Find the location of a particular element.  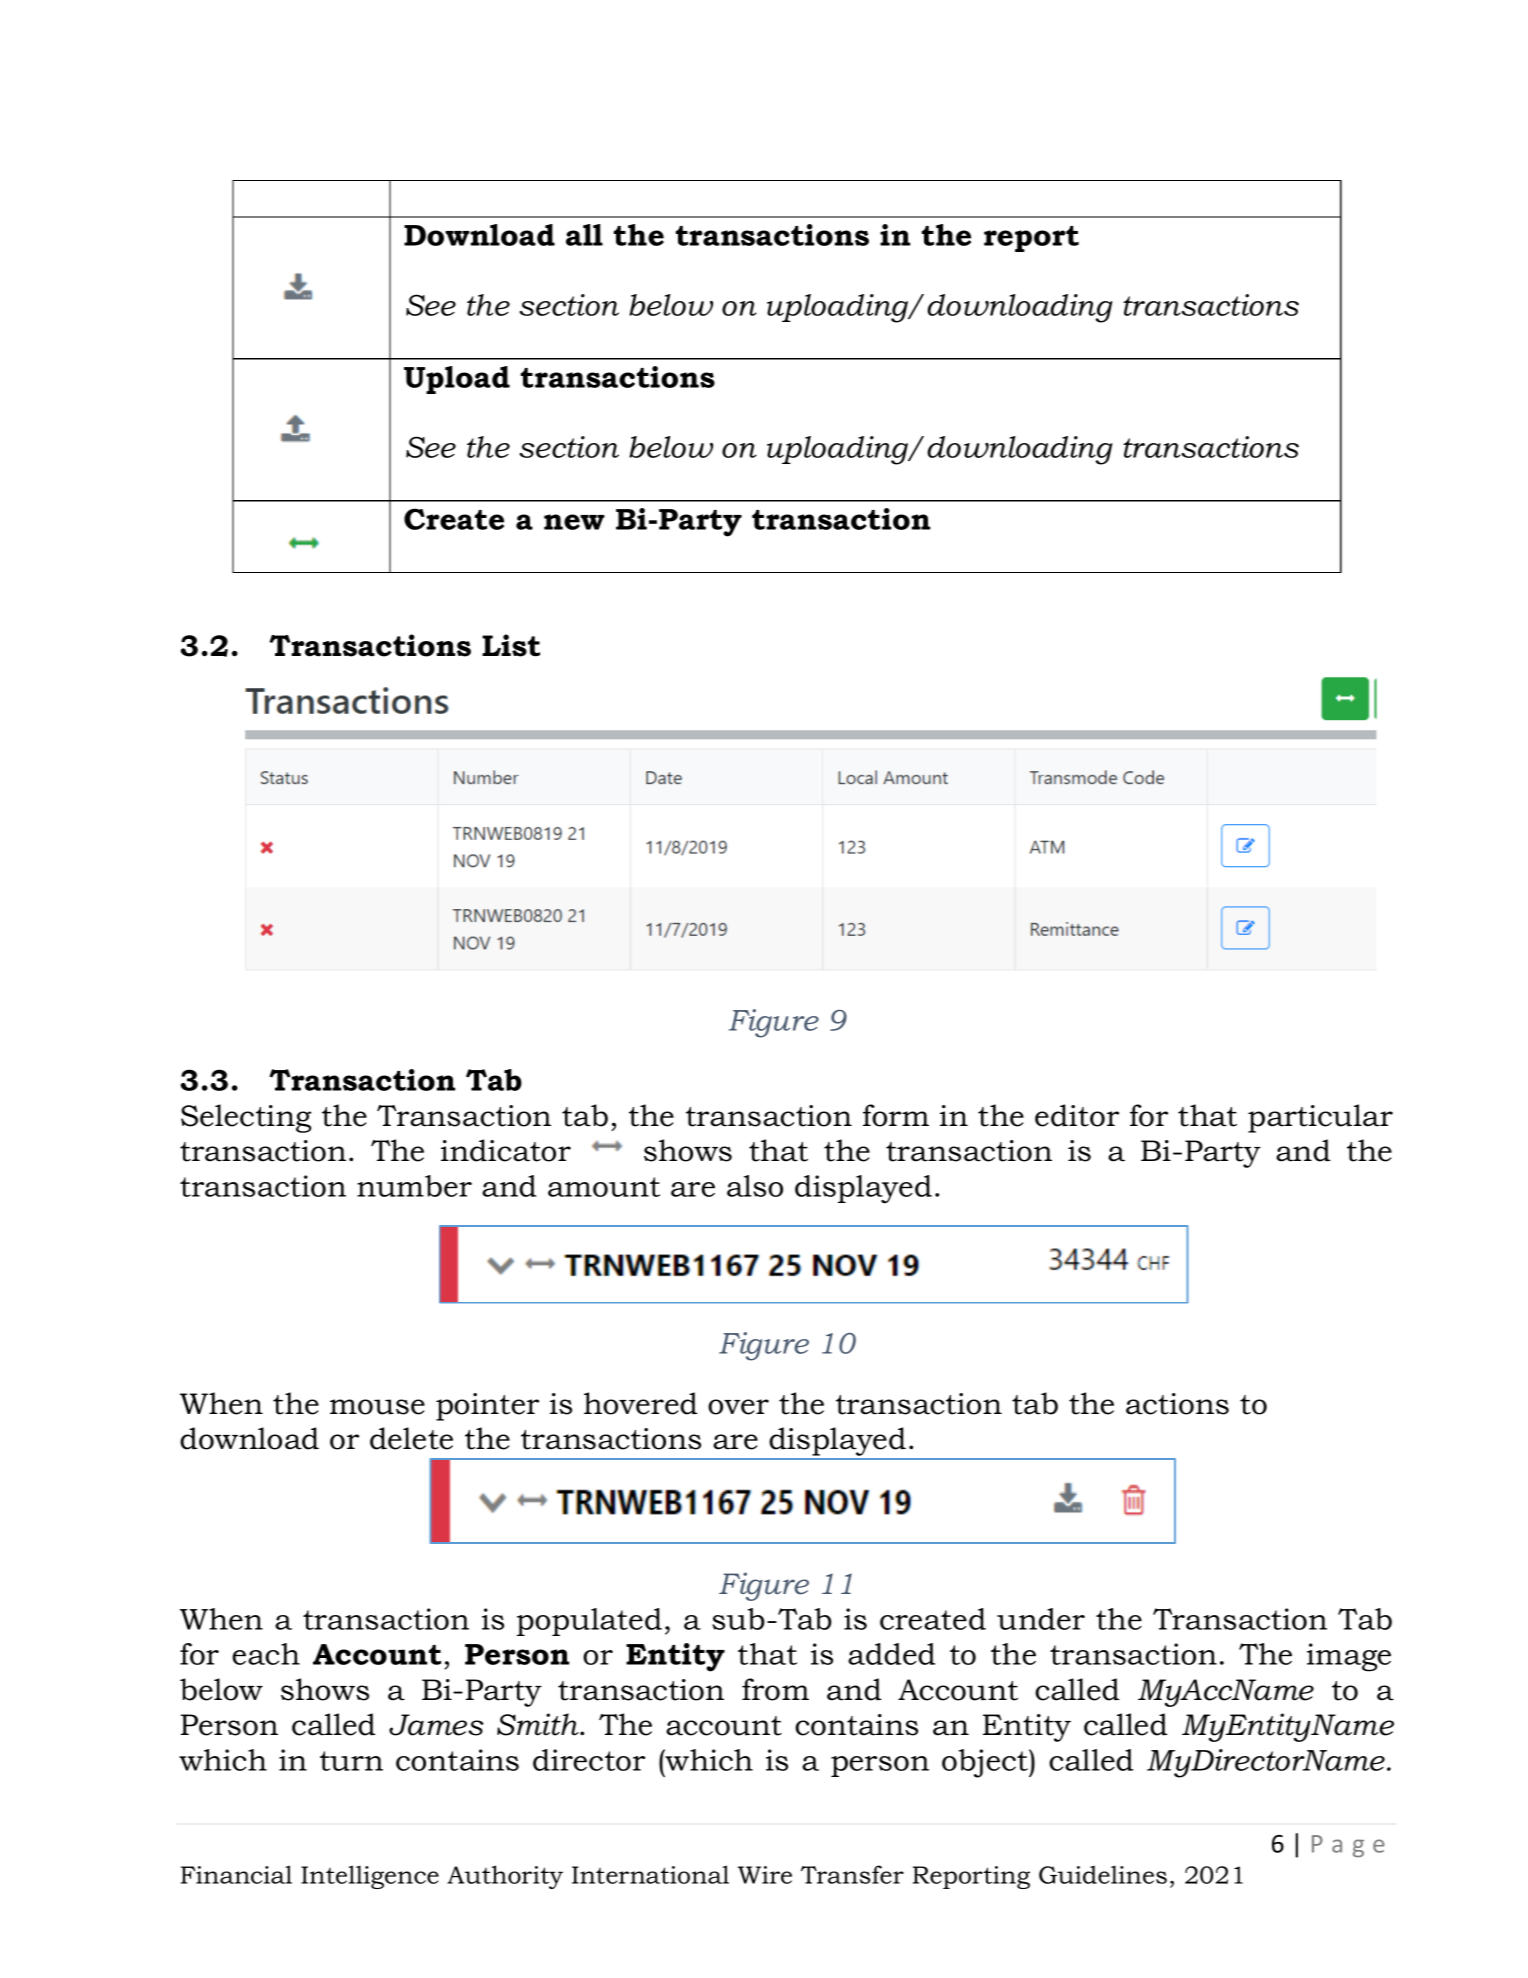

List is located at coordinates (511, 645).
